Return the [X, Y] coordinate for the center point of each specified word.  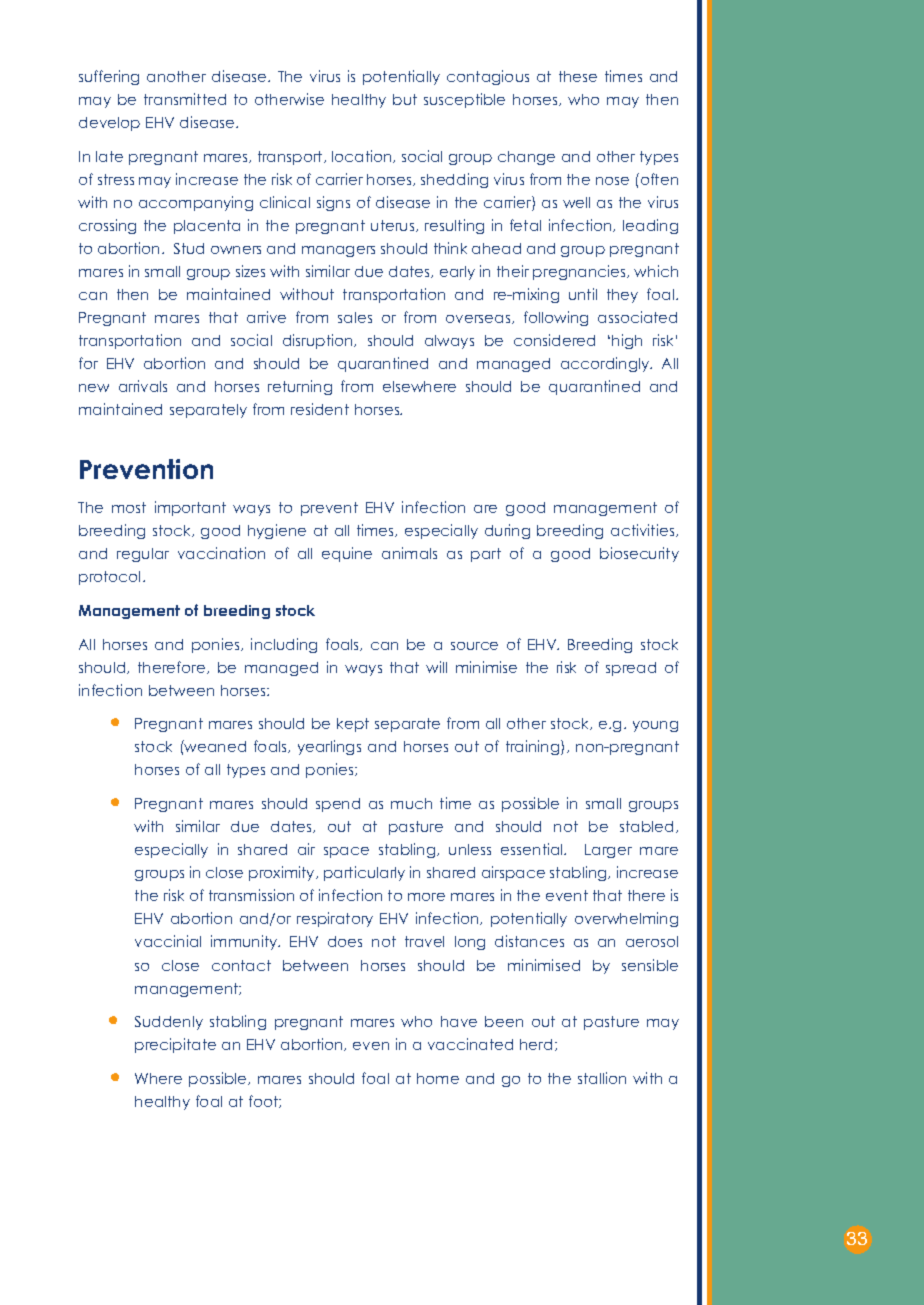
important [190, 508]
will [436, 667]
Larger [608, 851]
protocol [109, 578]
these [578, 76]
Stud [189, 248]
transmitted [185, 99]
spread [631, 669]
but [405, 99]
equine [347, 554]
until [583, 294]
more [426, 897]
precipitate [175, 1045]
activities [644, 530]
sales [355, 317]
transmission [251, 895]
